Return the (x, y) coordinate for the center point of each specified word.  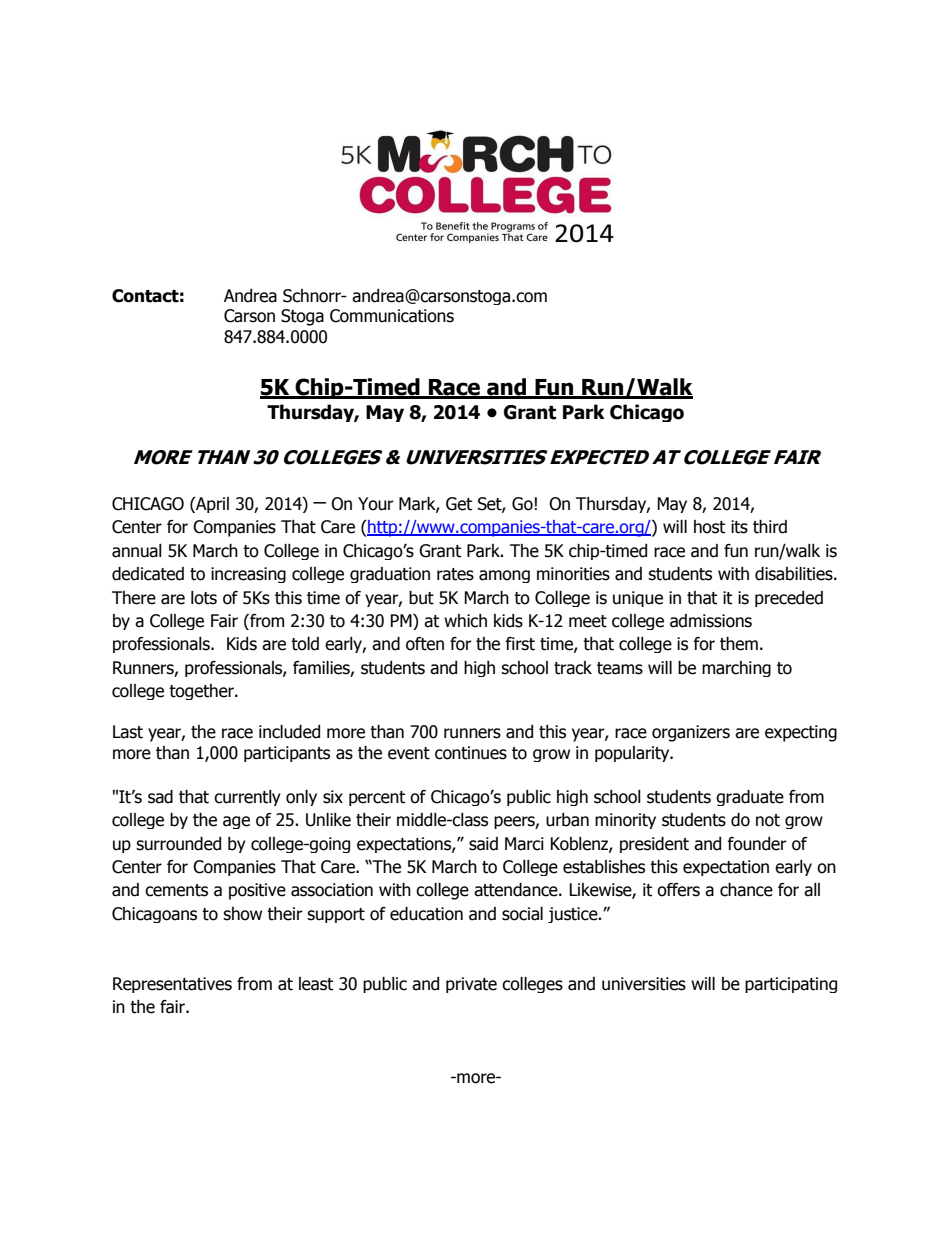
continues (471, 753)
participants (287, 754)
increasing (248, 575)
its (739, 527)
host (709, 527)
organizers (691, 733)
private (471, 985)
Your (376, 504)
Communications (392, 316)
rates (455, 574)
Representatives (172, 985)
